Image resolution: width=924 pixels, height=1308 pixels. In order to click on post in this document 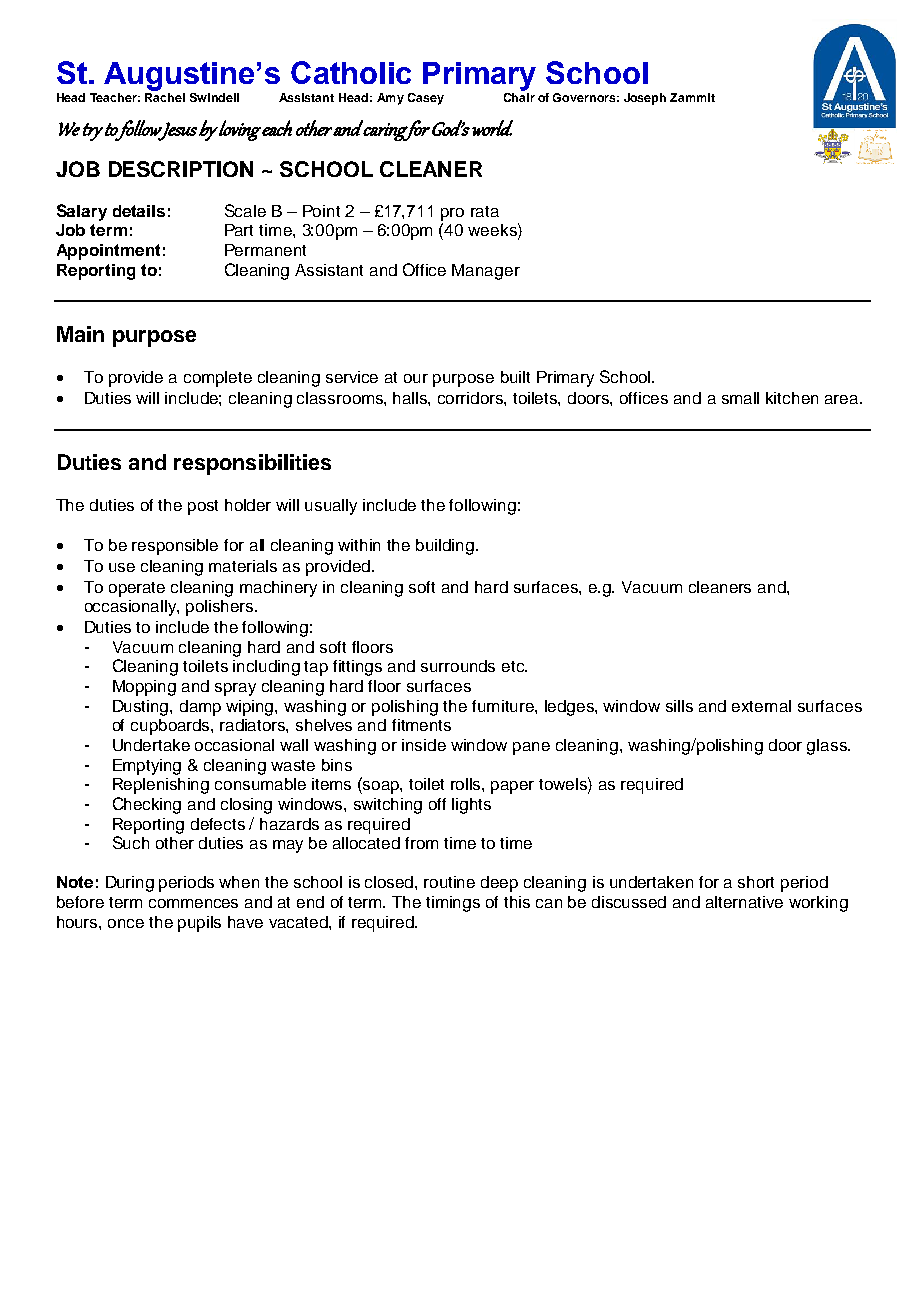, I will do `click(203, 507)`.
